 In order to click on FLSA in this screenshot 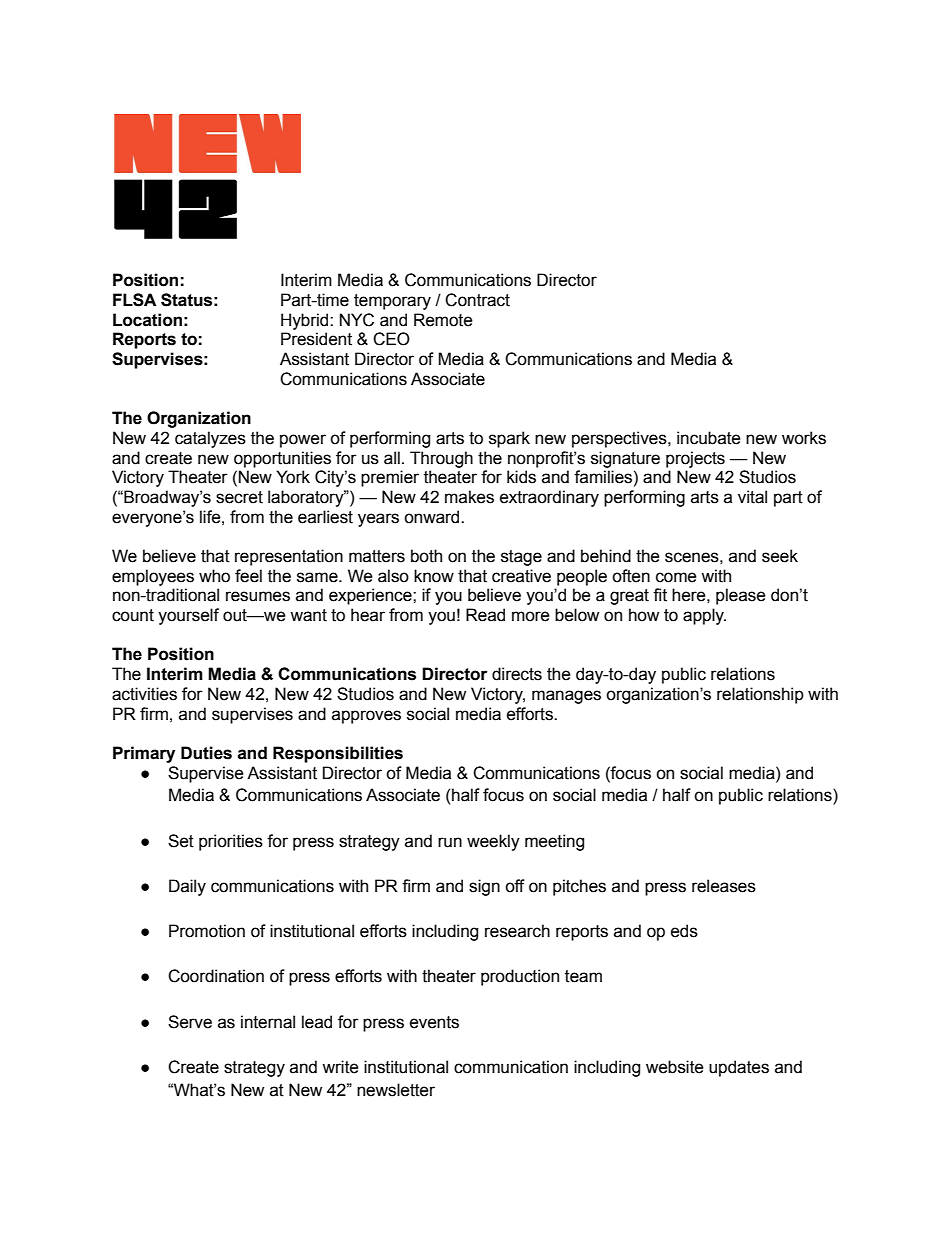, I will do `click(135, 300)`.
